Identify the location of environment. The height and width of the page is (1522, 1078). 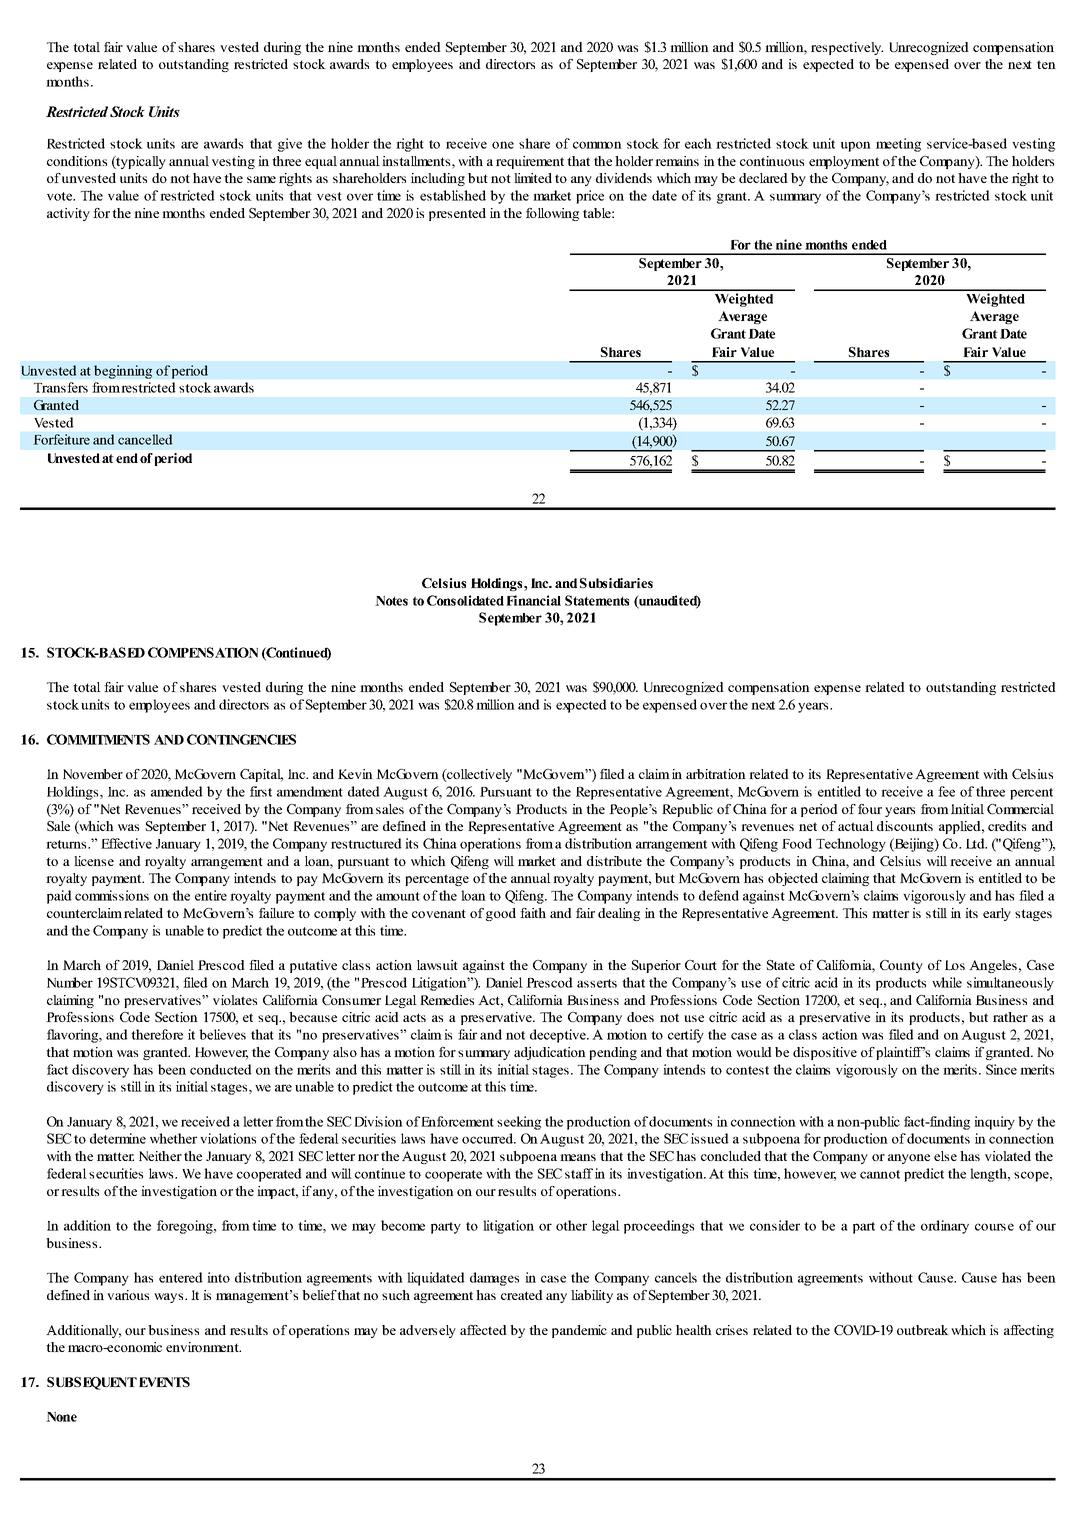
(203, 1347).
